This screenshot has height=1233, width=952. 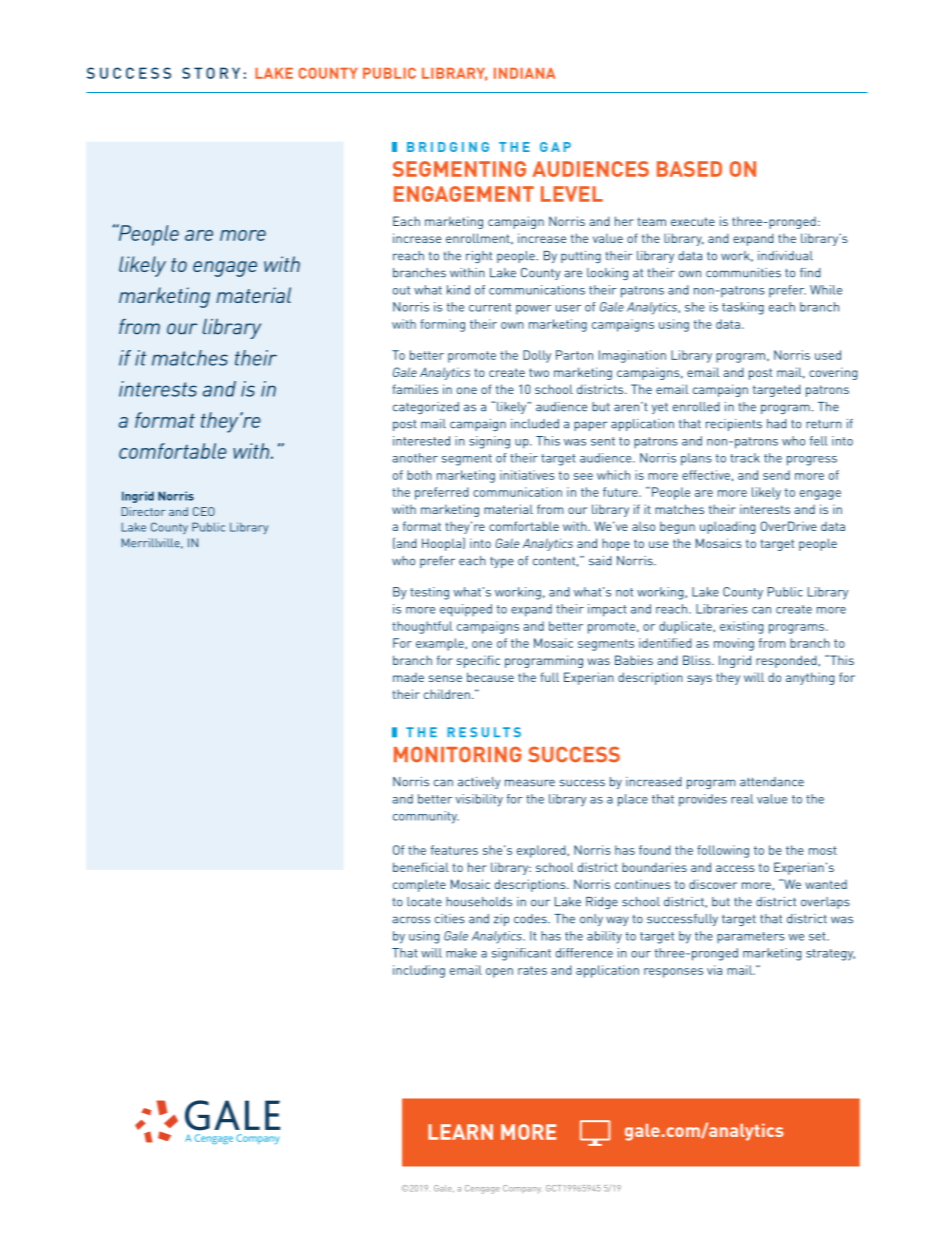 What do you see at coordinates (489, 442) in the screenshot?
I see `signing` at bounding box center [489, 442].
